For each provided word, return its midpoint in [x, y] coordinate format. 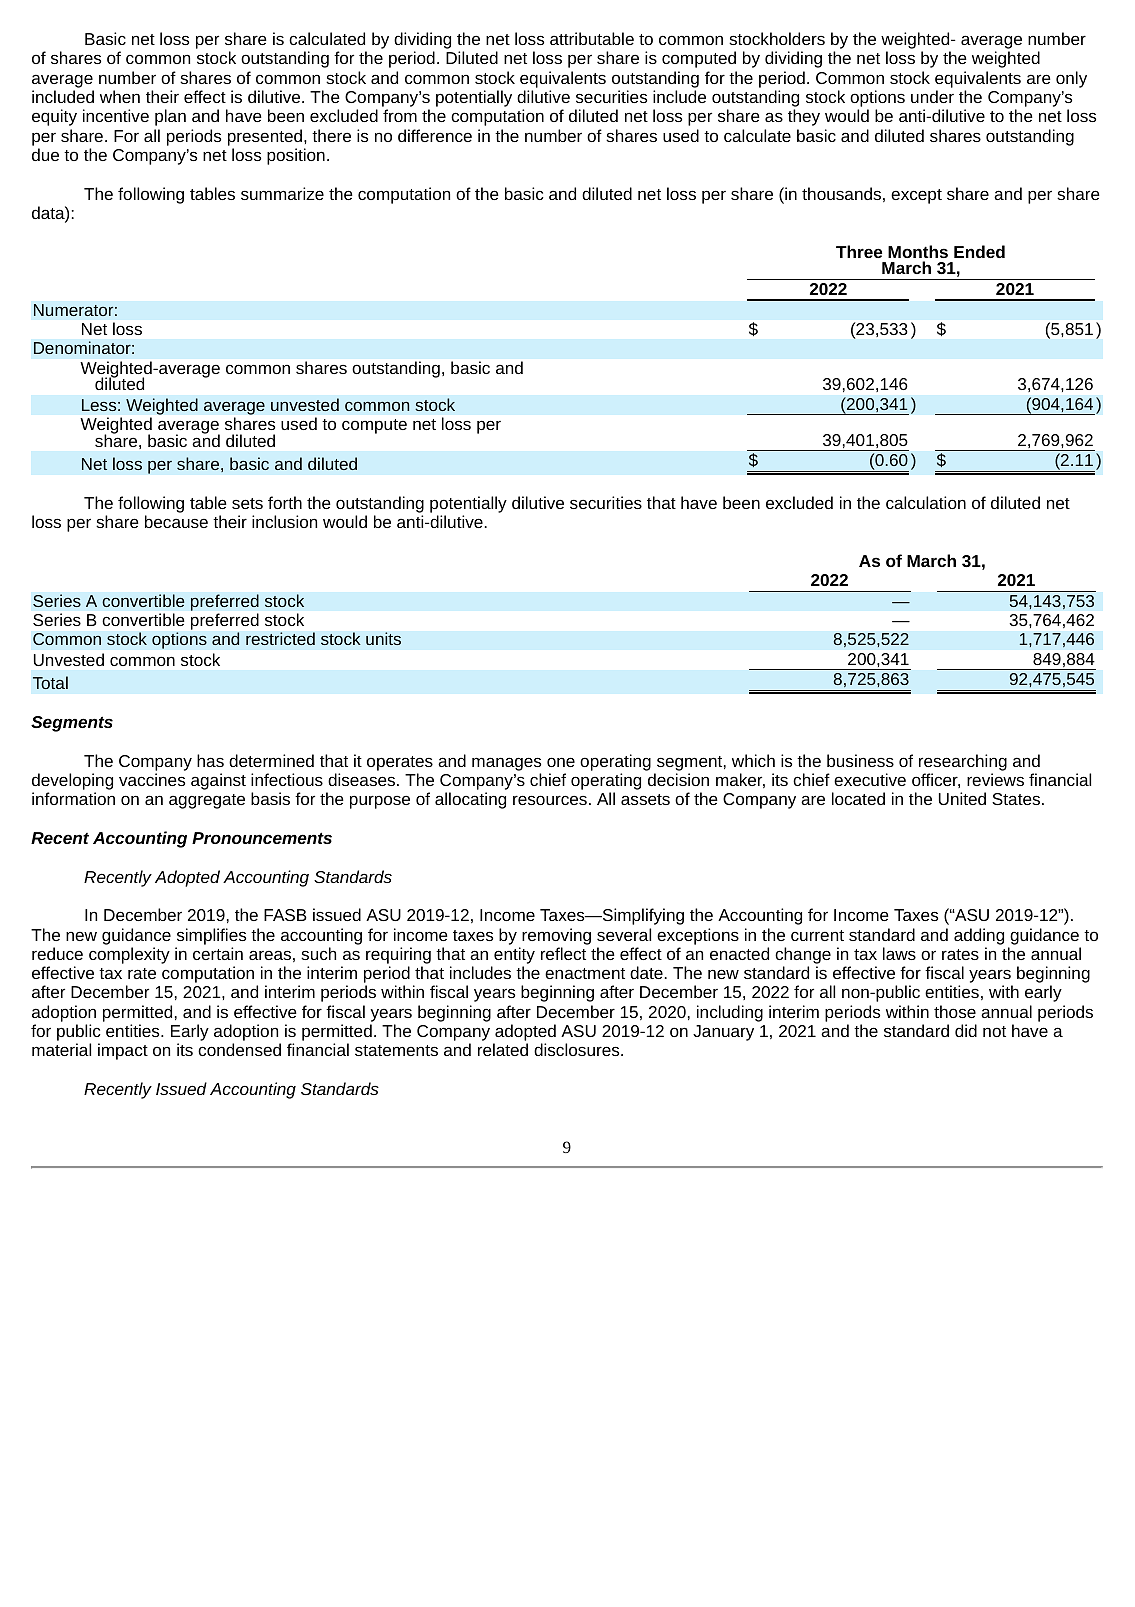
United [962, 798]
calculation [926, 502]
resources [550, 800]
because [176, 521]
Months [918, 251]
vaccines [152, 779]
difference [435, 135]
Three [859, 251]
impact [123, 1051]
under [932, 96]
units [383, 639]
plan [170, 117]
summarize [282, 193]
